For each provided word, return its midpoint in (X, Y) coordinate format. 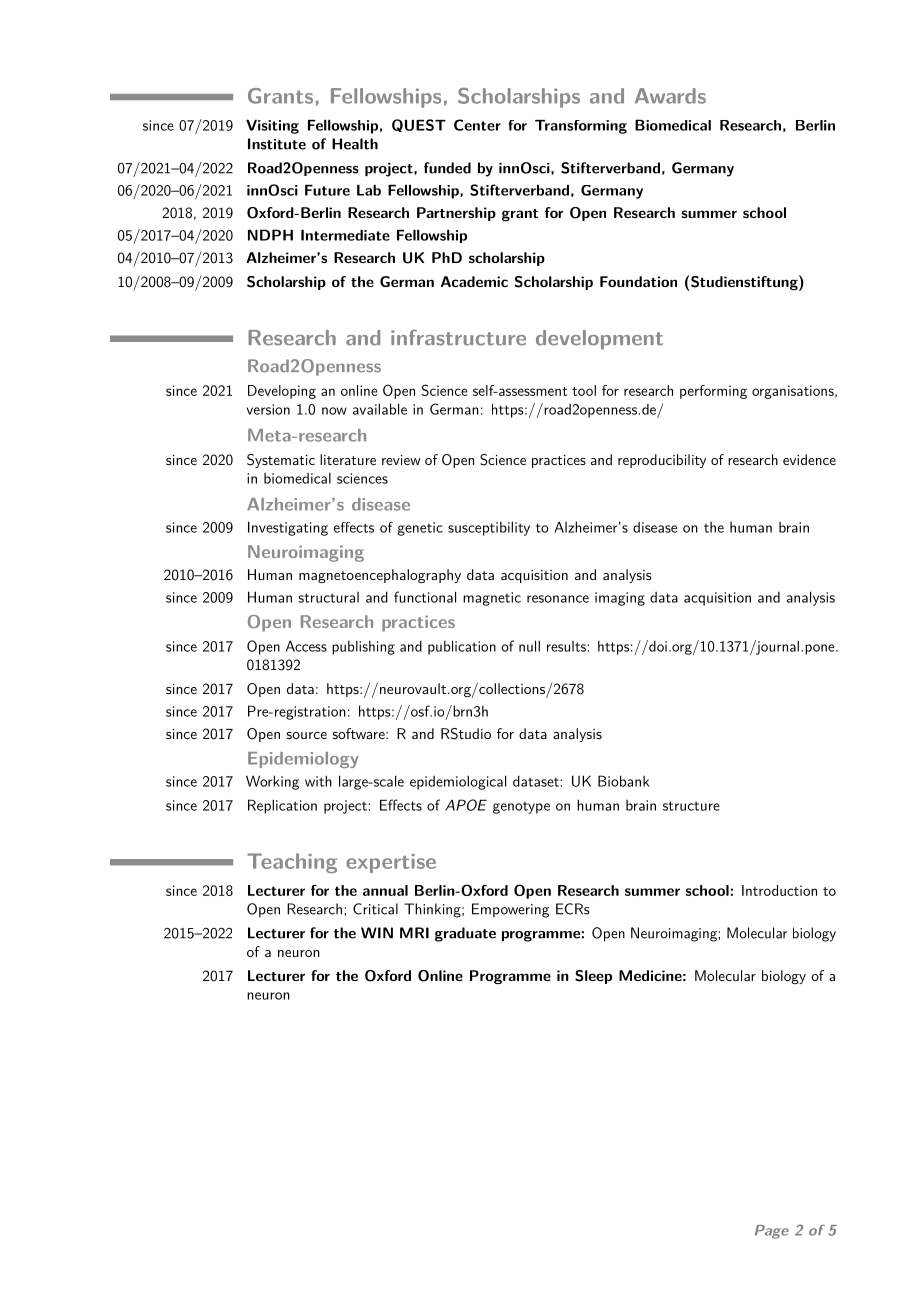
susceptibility (489, 528)
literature (348, 459)
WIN (377, 933)
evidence (809, 459)
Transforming (581, 127)
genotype (521, 807)
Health (355, 144)
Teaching (292, 863)
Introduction (779, 890)
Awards (670, 96)
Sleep (593, 977)
